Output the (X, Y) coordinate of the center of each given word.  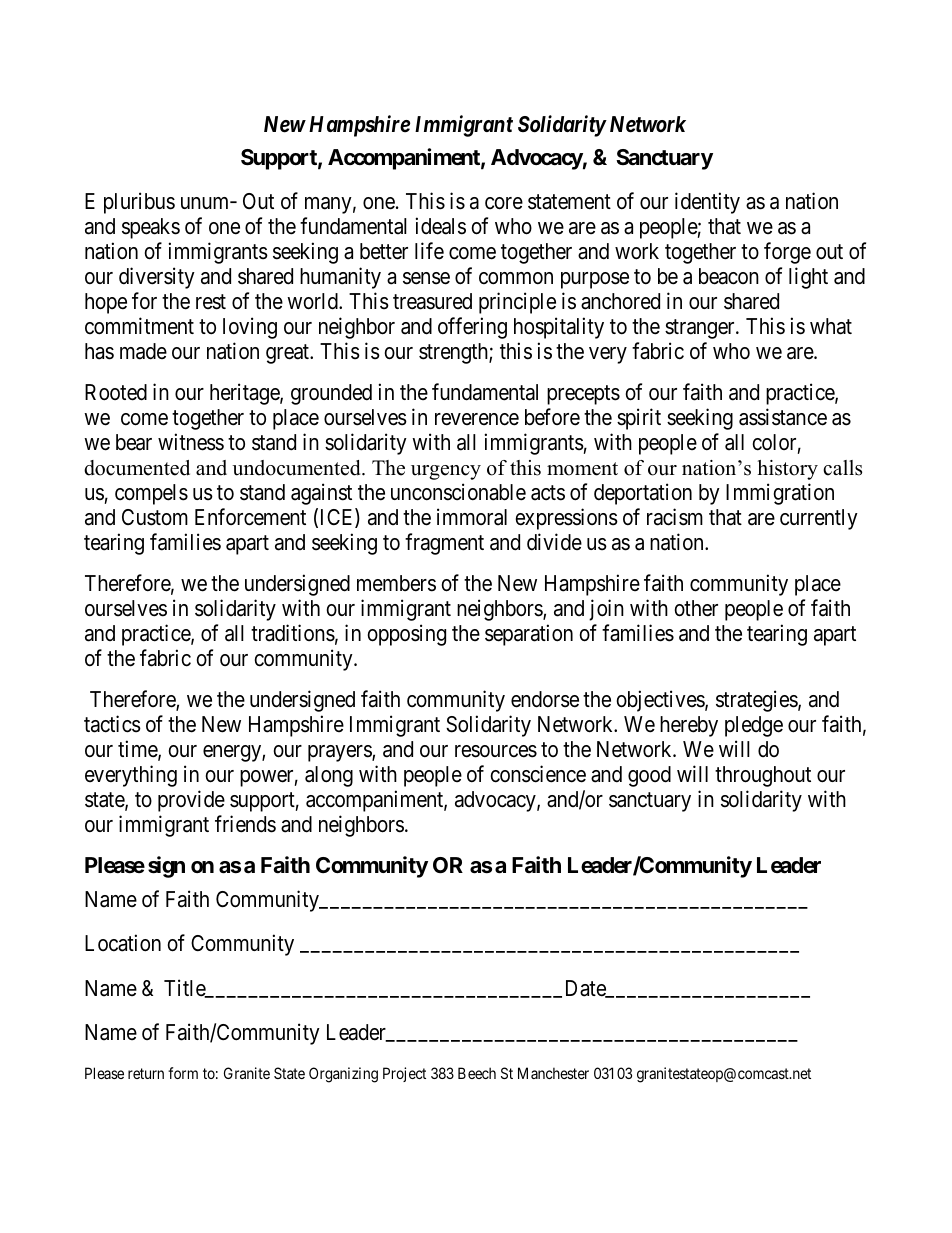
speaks (151, 228)
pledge (754, 726)
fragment (444, 544)
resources (496, 751)
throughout (763, 776)
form (183, 1073)
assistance (783, 417)
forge (787, 253)
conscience (538, 774)
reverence (477, 419)
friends (245, 824)
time (138, 750)
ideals (441, 226)
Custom (155, 517)
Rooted (116, 392)
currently (819, 519)
